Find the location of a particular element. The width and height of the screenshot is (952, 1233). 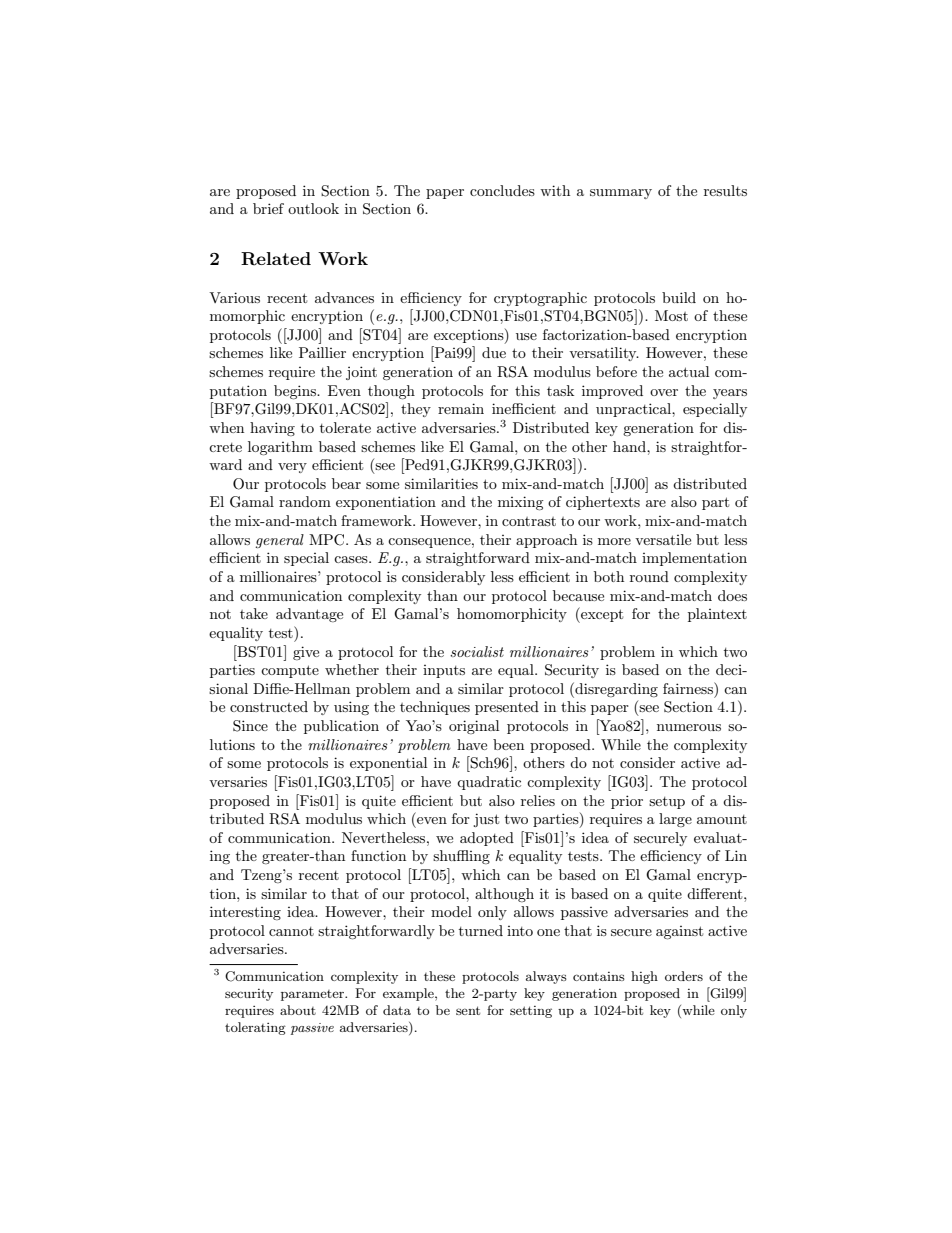

concludes is located at coordinates (502, 190).
